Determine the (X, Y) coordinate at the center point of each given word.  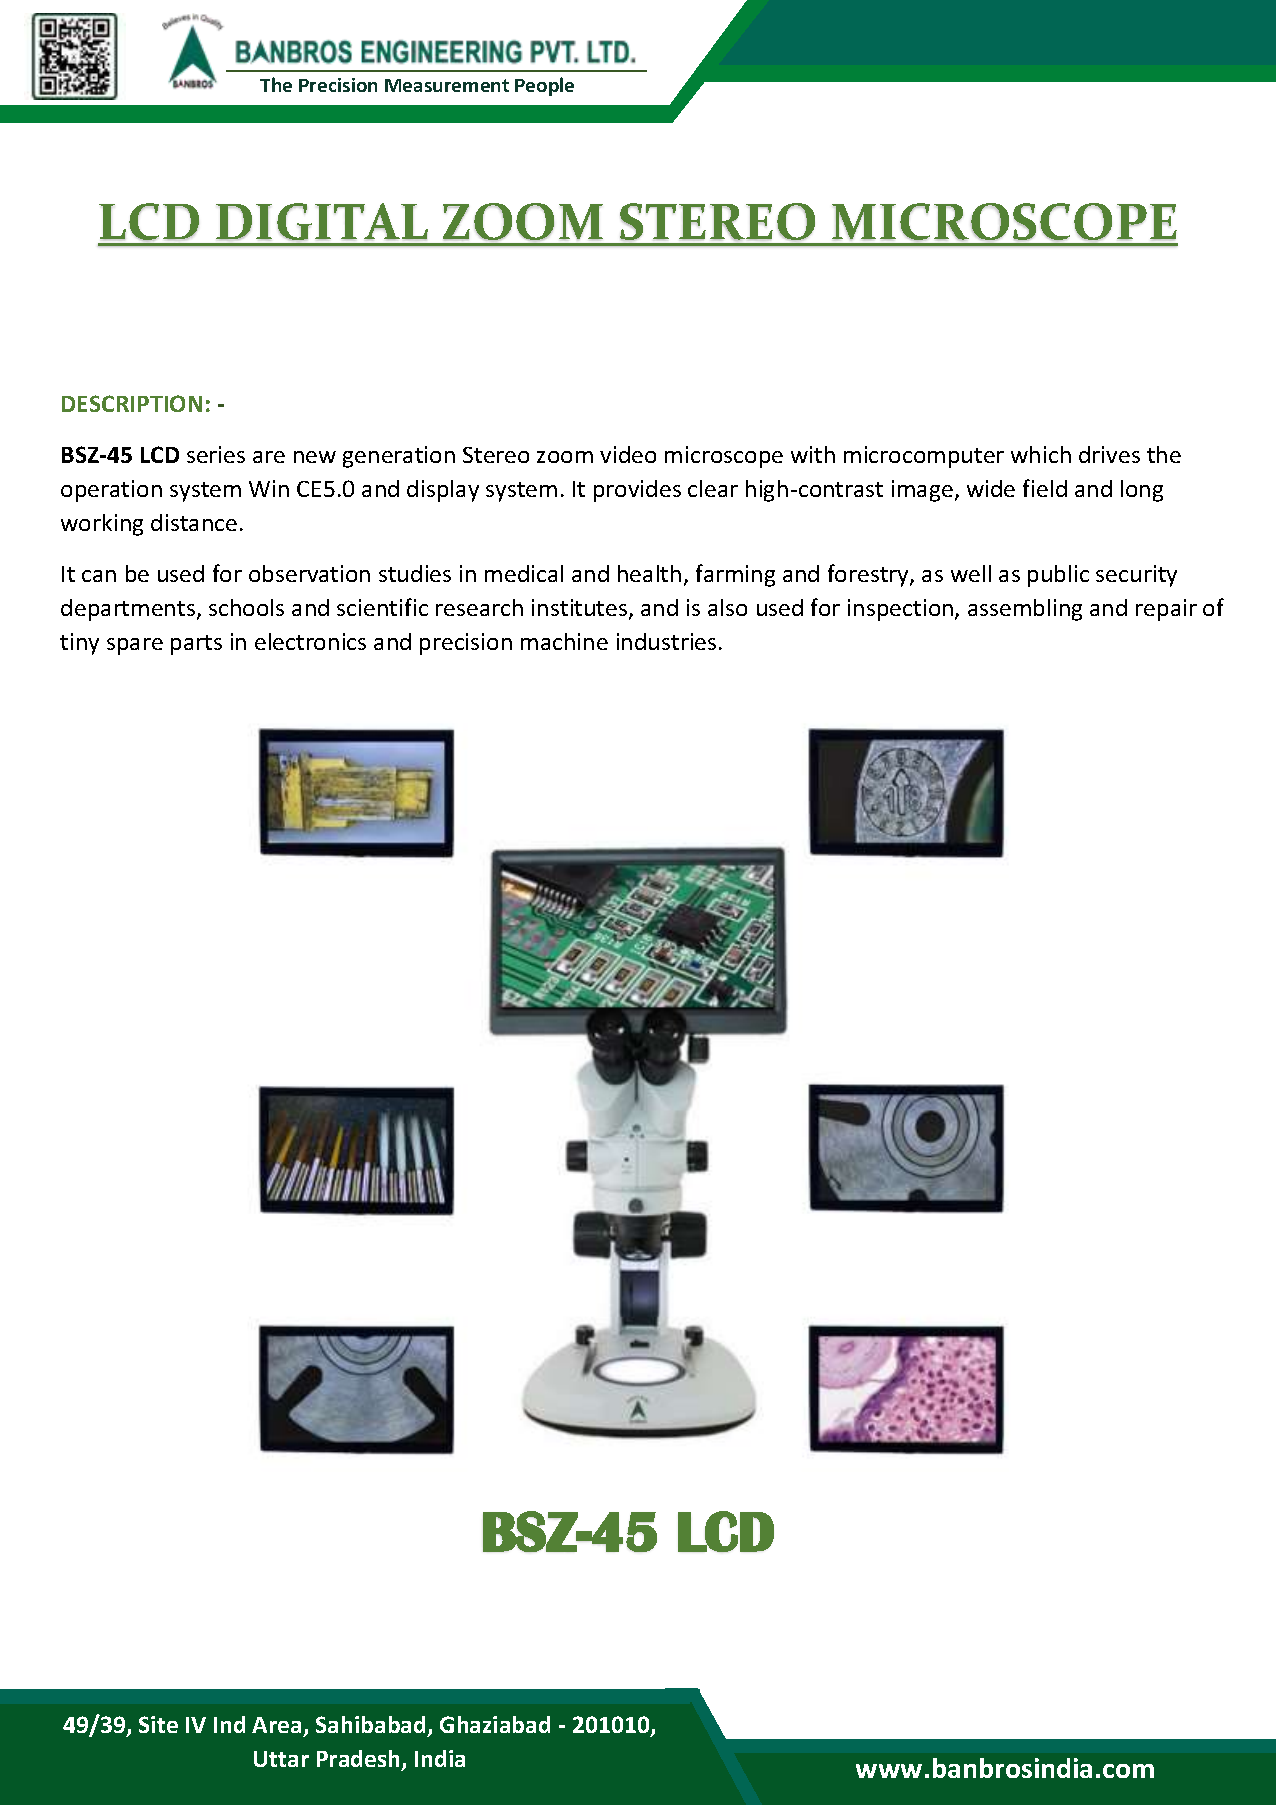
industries (666, 641)
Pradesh (360, 1760)
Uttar (281, 1759)
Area (276, 1725)
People (544, 86)
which (1041, 454)
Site (158, 1724)
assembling (1025, 610)
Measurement (447, 85)
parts (196, 645)
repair (1166, 610)
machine (564, 641)
